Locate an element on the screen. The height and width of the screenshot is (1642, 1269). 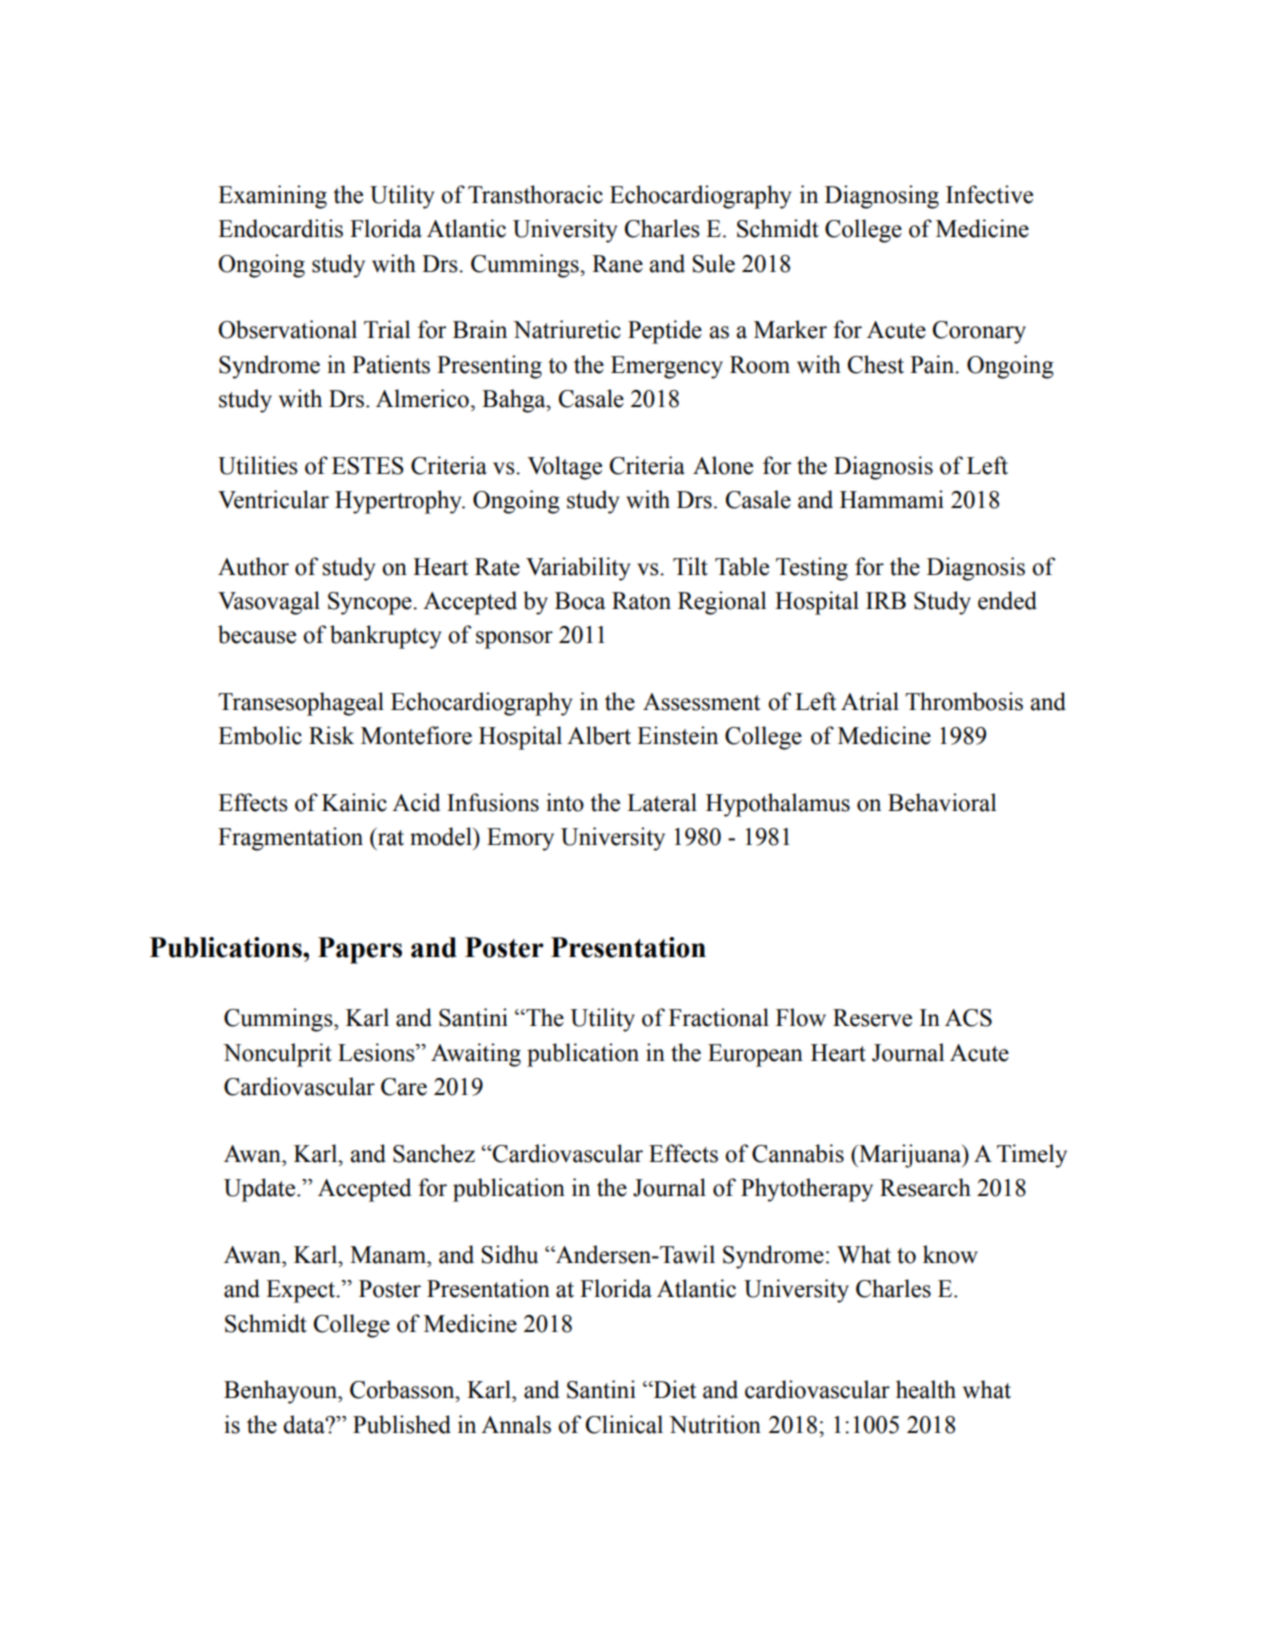
Behavioral is located at coordinates (942, 802).
